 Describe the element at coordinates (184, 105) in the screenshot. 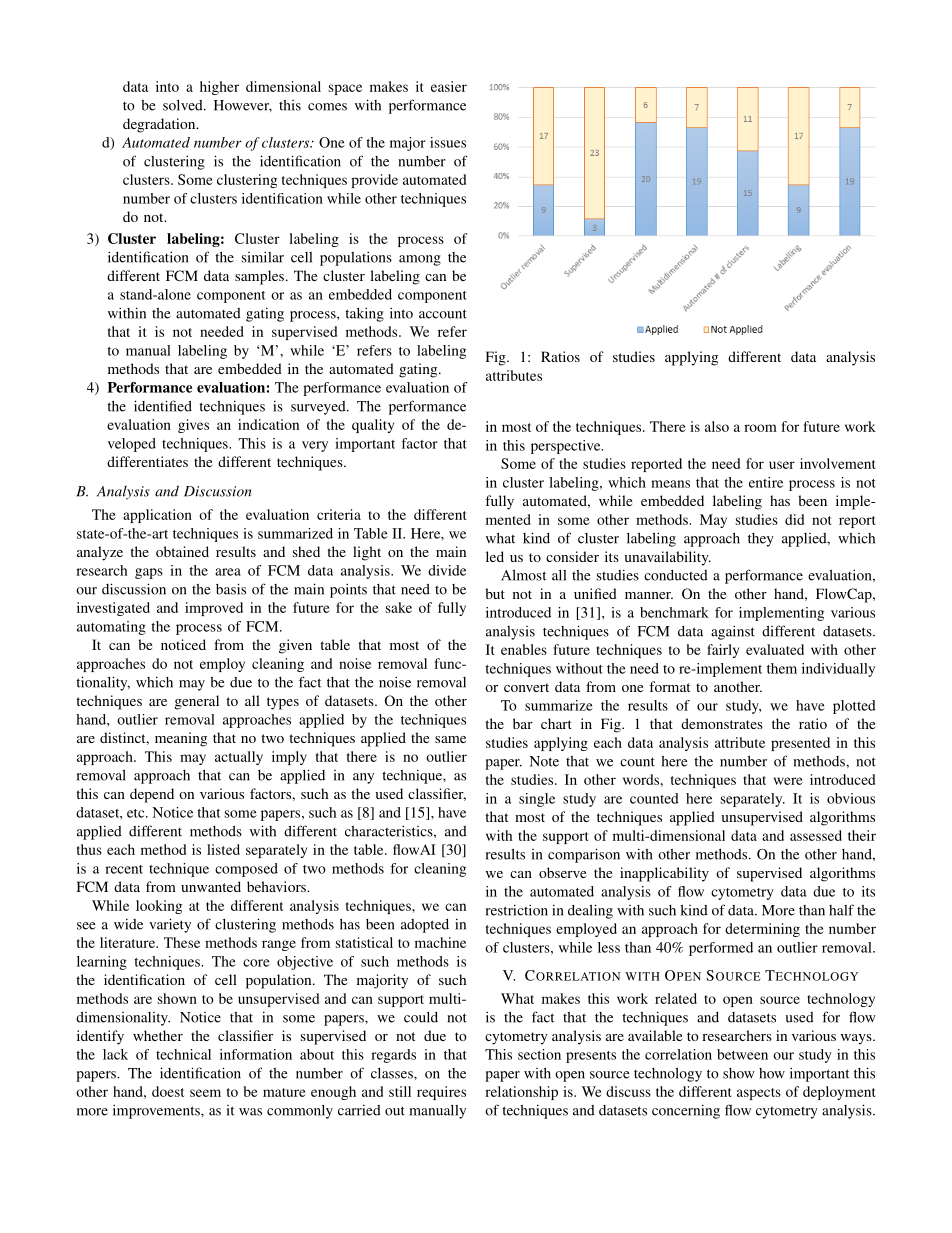

I see `solved` at that location.
